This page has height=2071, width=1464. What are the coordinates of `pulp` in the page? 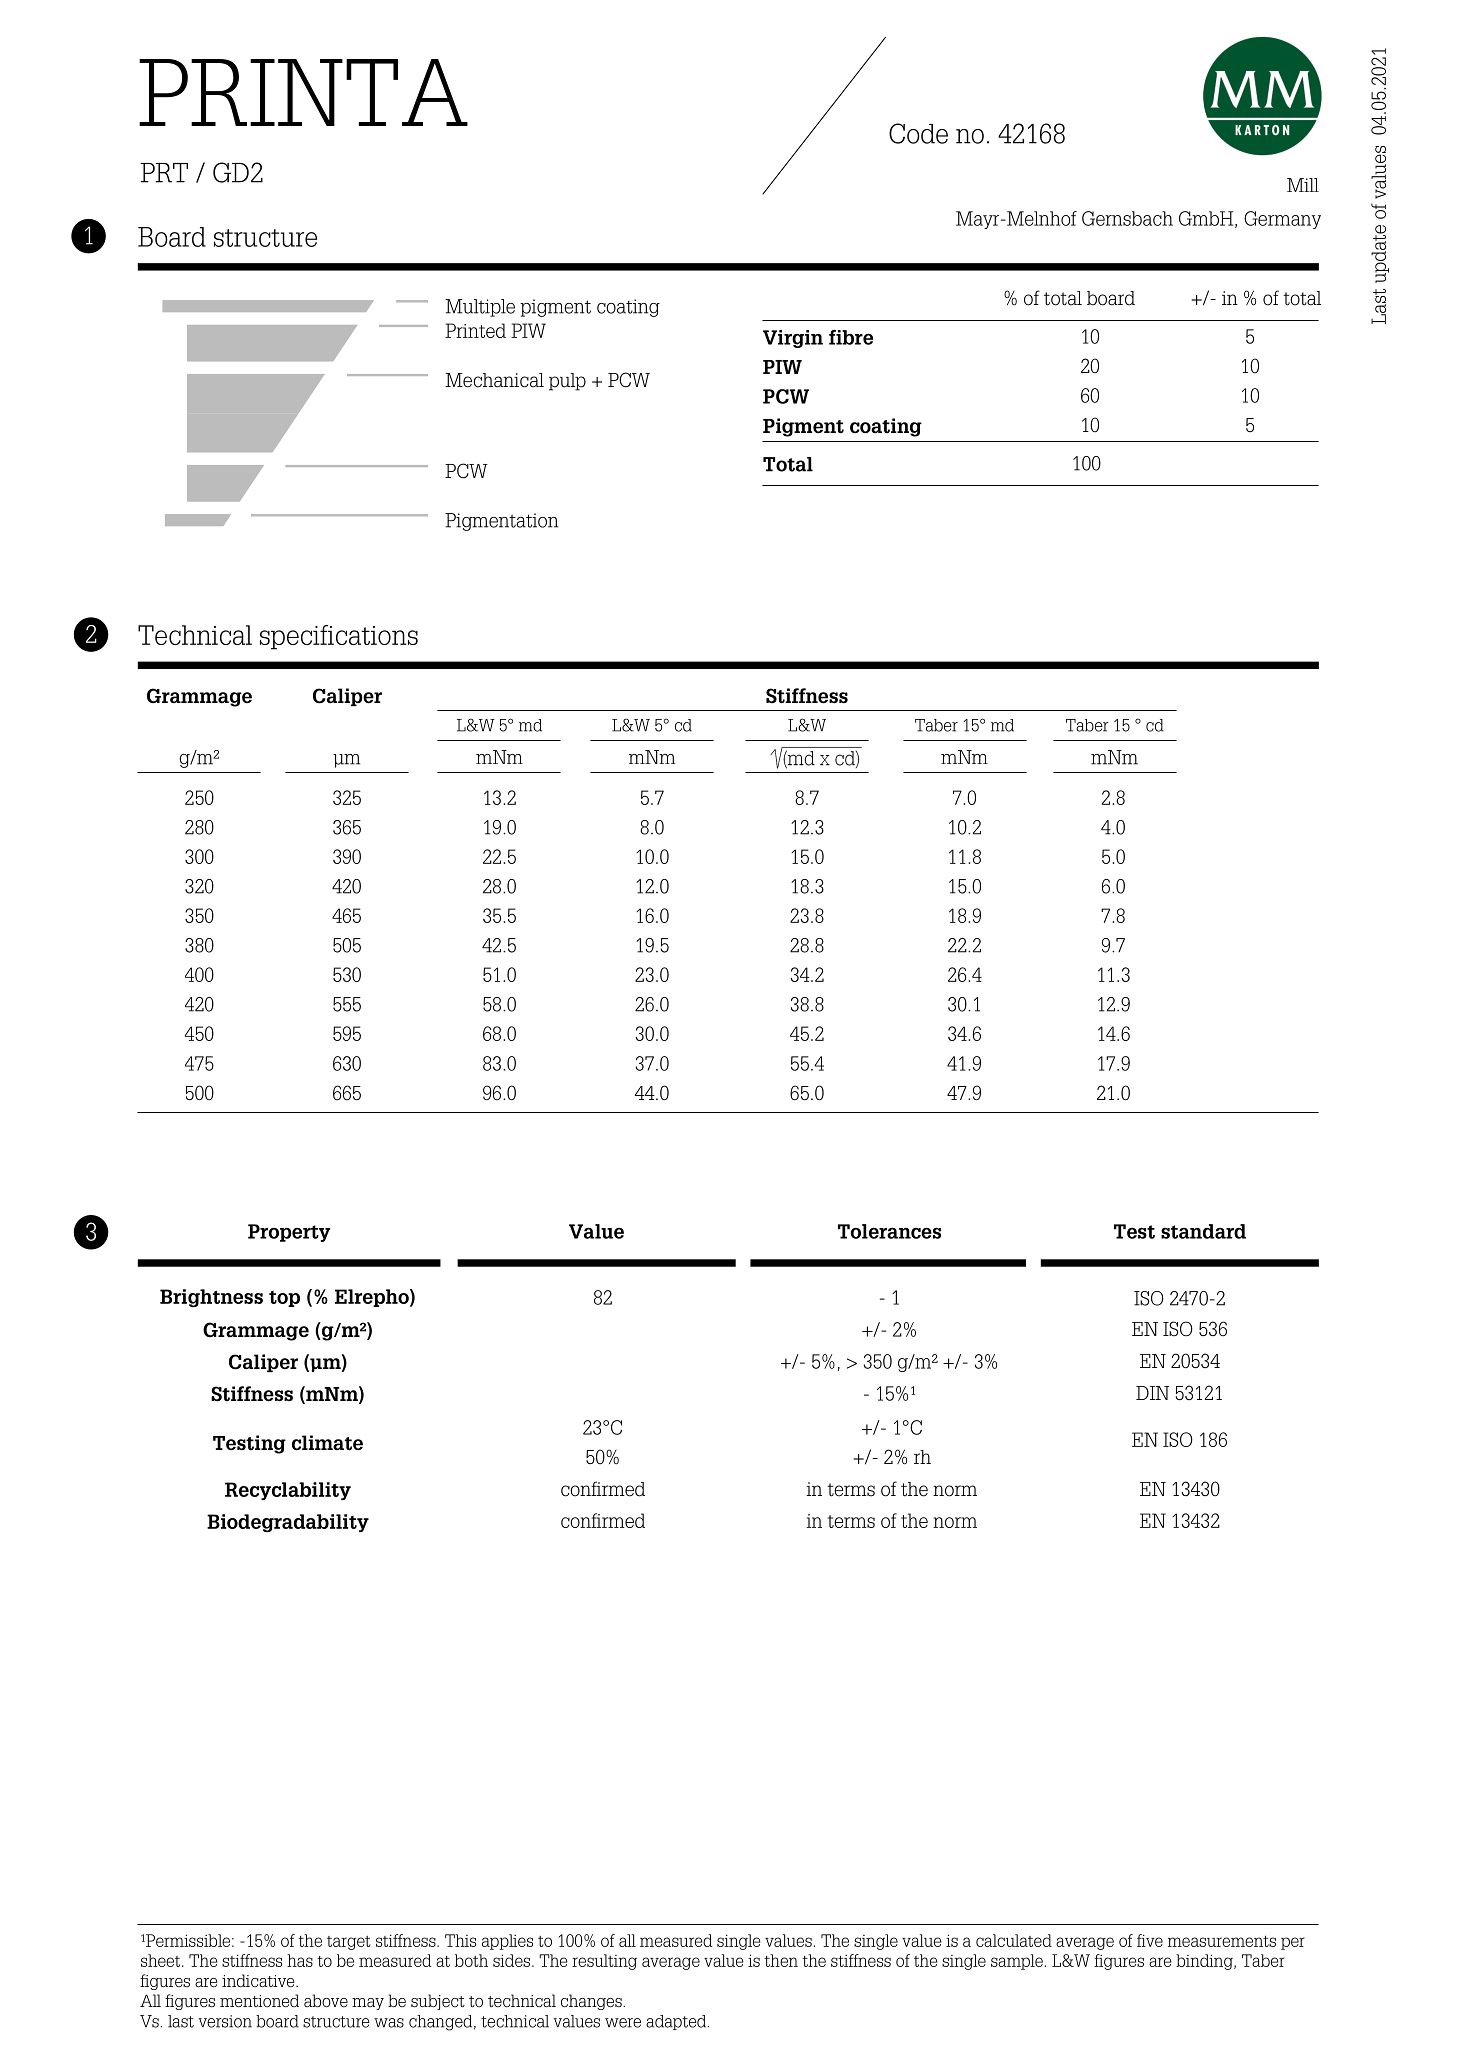 It's located at (567, 382).
